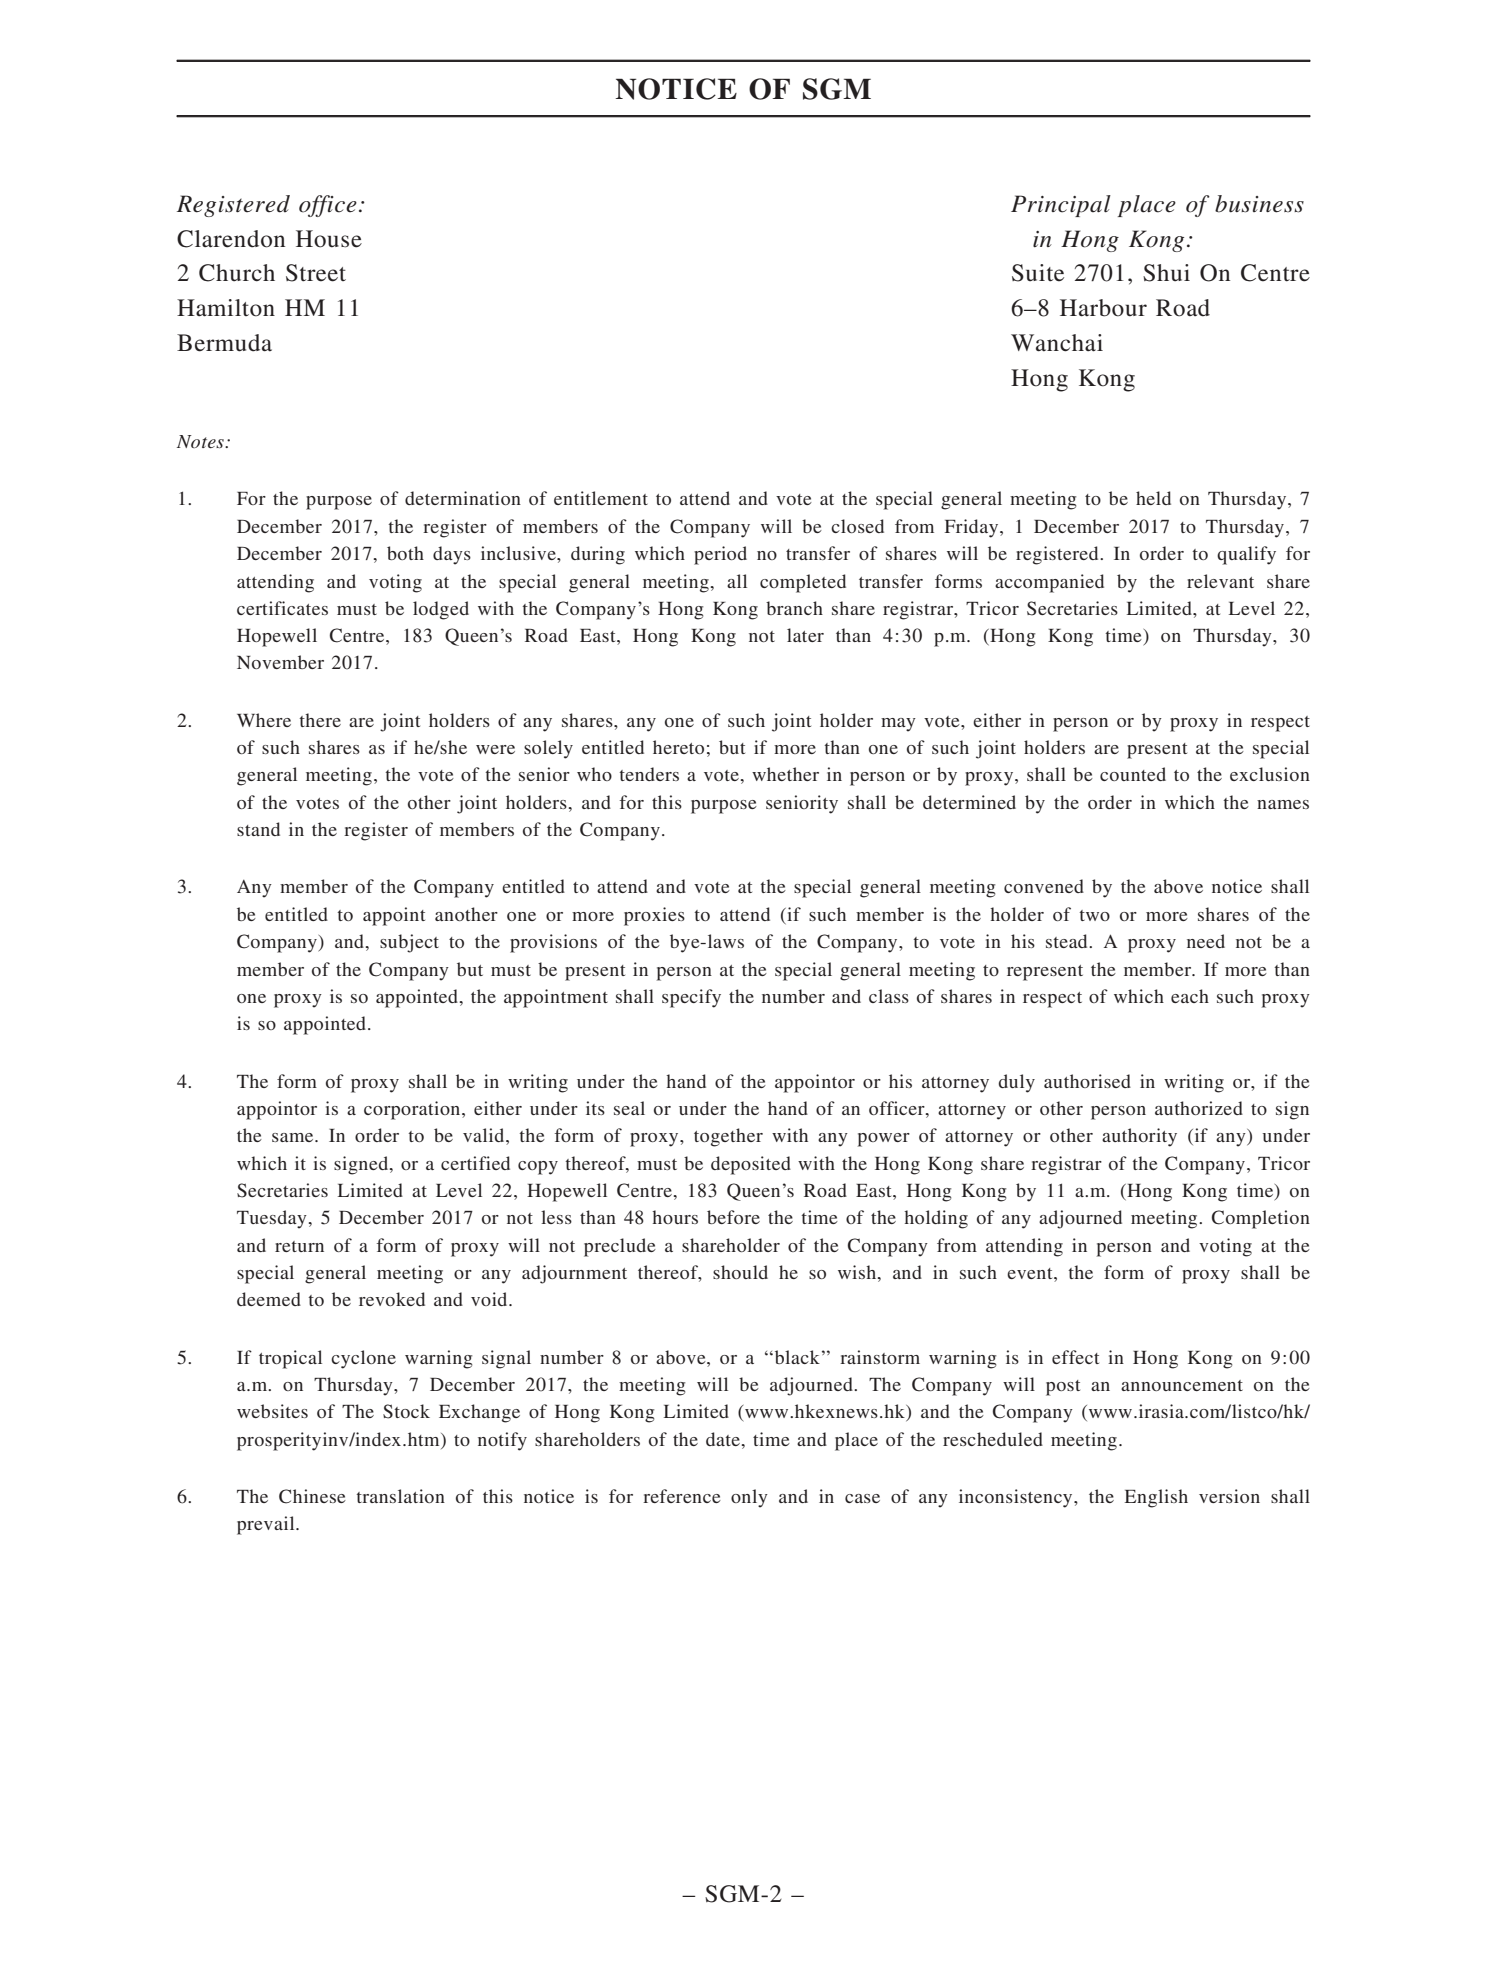  I want to click on proxies, so click(654, 916).
